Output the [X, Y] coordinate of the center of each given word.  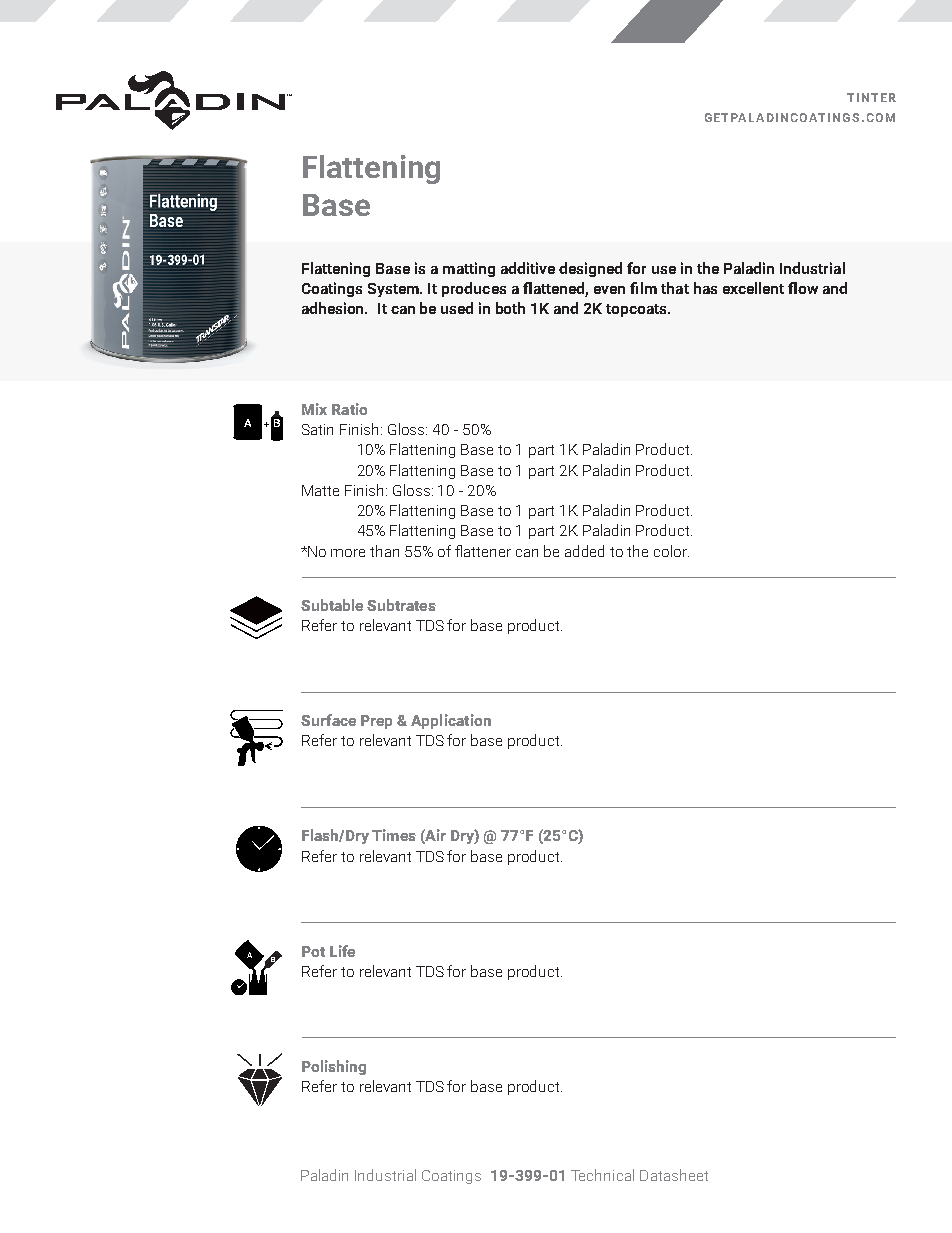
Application [451, 721]
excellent [753, 288]
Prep [376, 722]
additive [528, 268]
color [671, 551]
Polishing [334, 1067]
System [395, 290]
